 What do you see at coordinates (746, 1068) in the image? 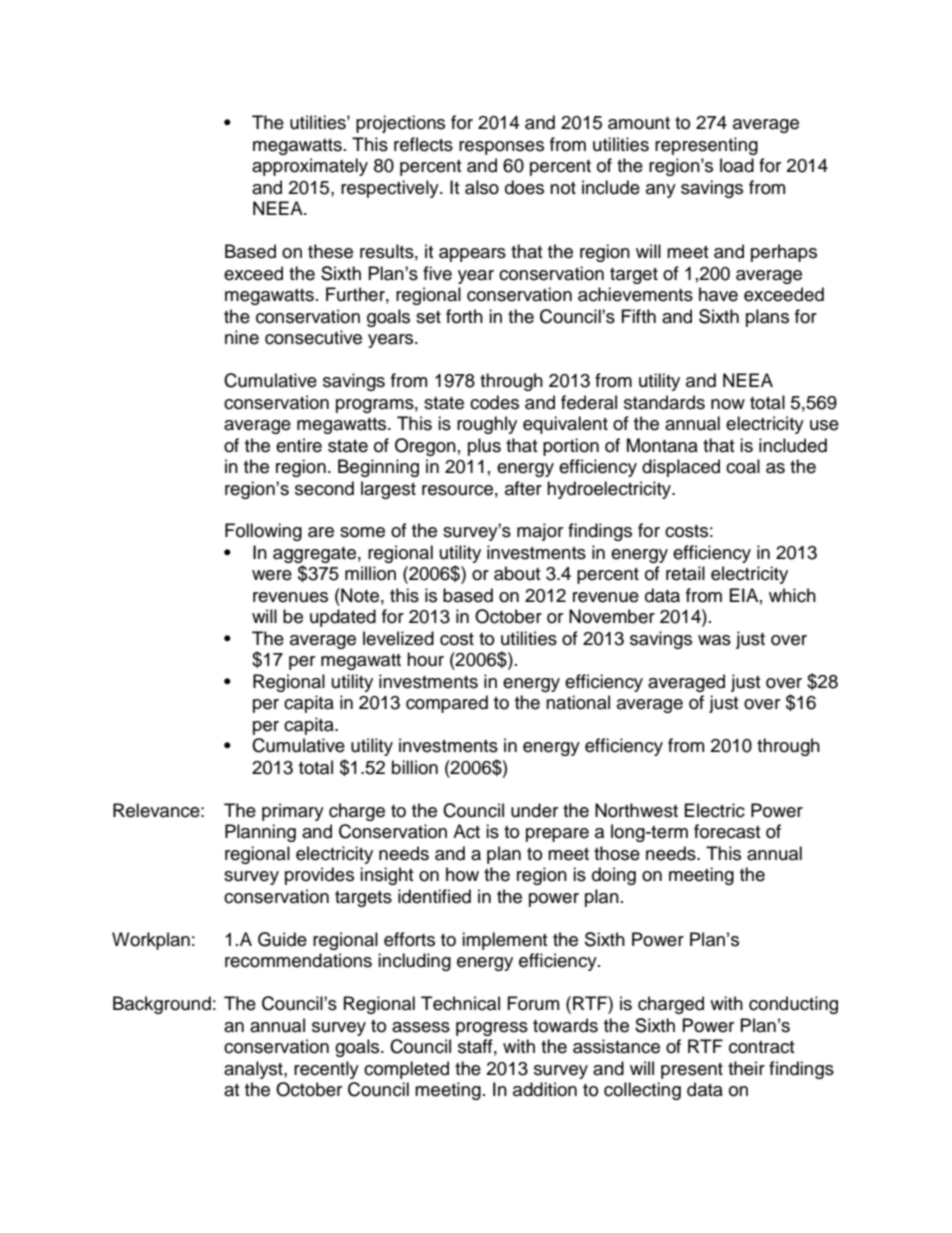
I see `their` at bounding box center [746, 1068].
